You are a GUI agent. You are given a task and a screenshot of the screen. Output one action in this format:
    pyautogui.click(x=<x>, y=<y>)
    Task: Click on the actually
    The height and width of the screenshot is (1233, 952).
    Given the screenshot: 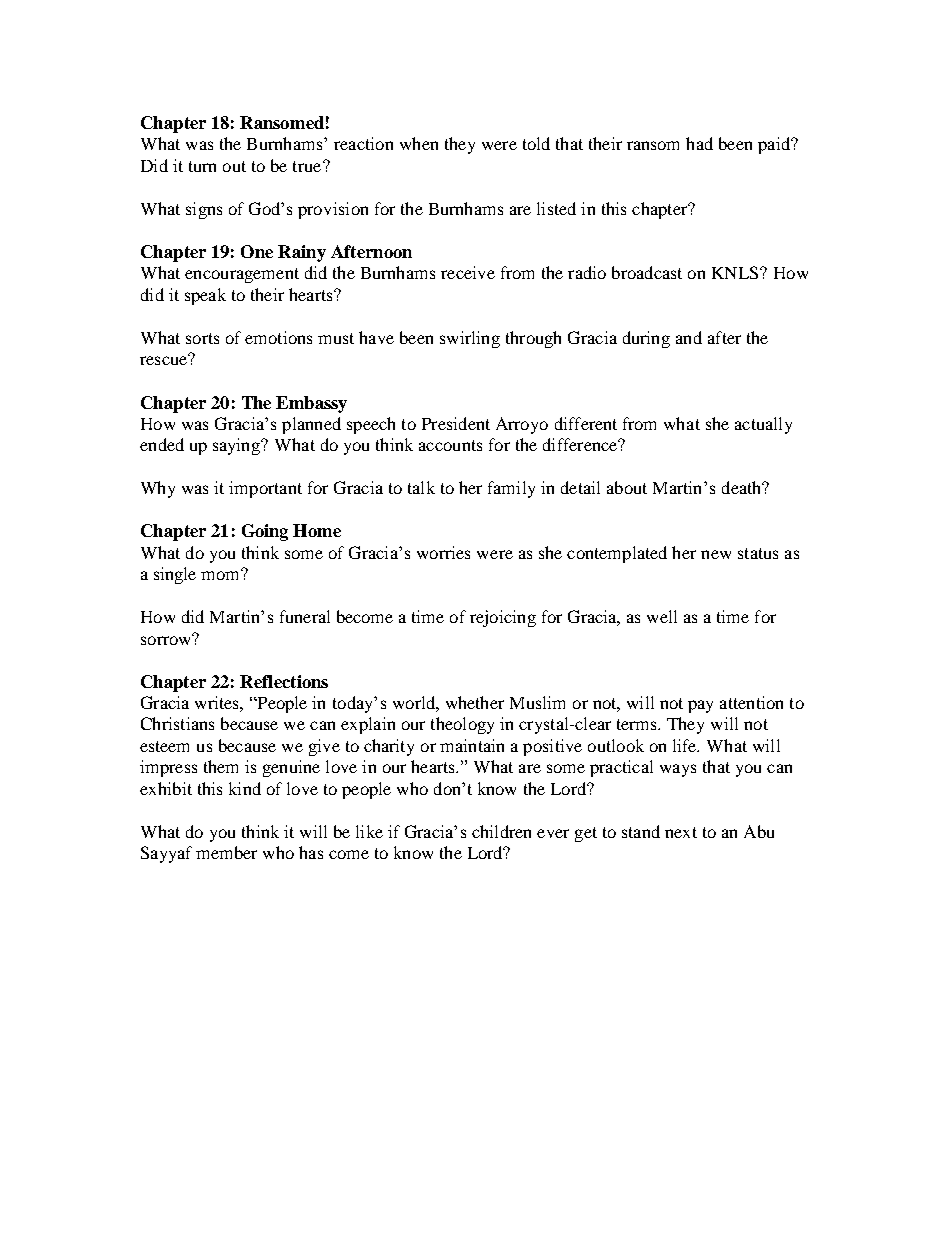 What is the action you would take?
    pyautogui.click(x=763, y=425)
